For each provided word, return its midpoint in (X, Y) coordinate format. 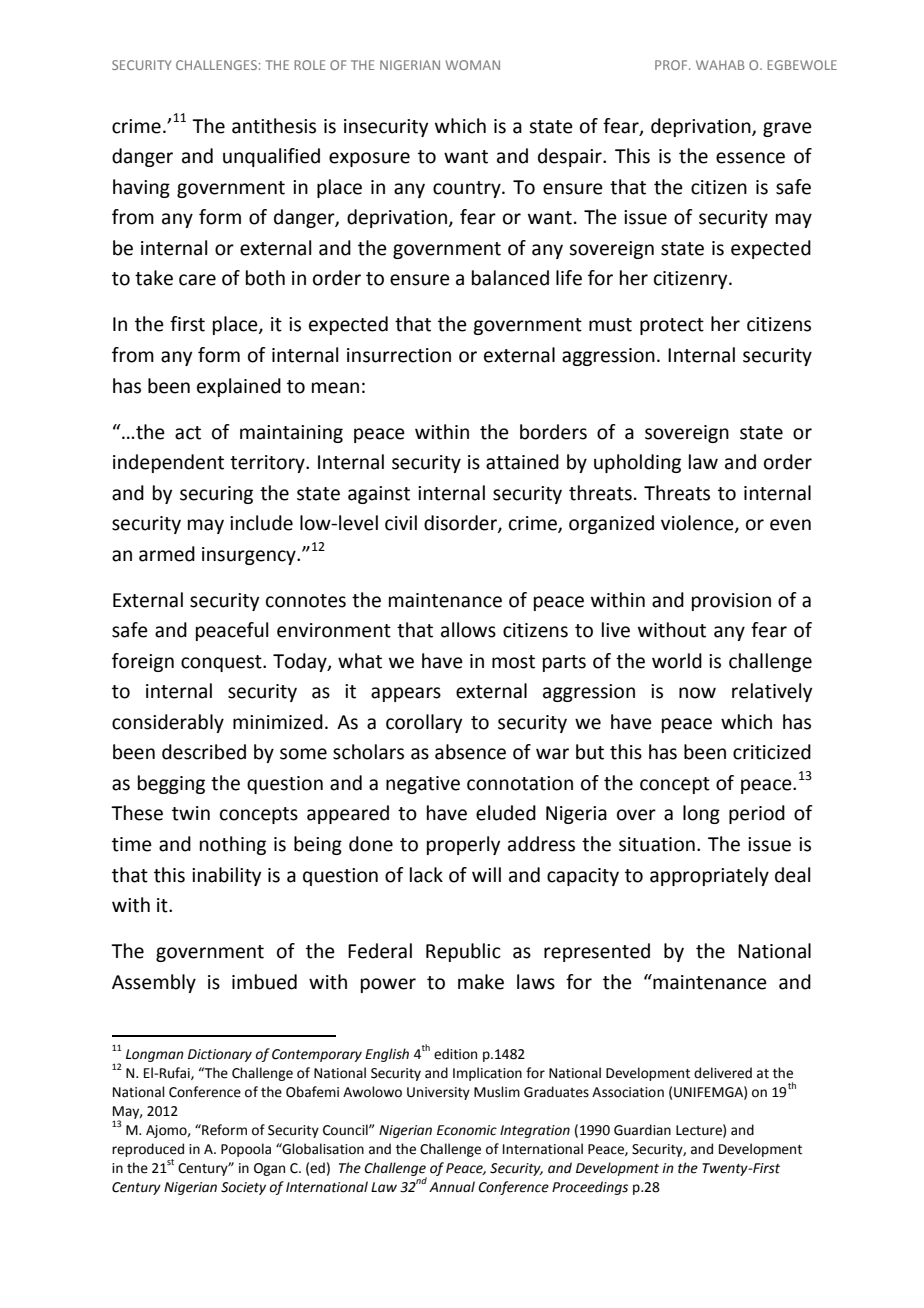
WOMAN (473, 65)
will (486, 874)
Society (243, 1188)
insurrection (399, 355)
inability (226, 876)
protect (672, 326)
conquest (222, 663)
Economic (467, 1130)
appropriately (709, 876)
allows (468, 630)
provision (731, 602)
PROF (672, 65)
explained (239, 387)
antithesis (274, 126)
